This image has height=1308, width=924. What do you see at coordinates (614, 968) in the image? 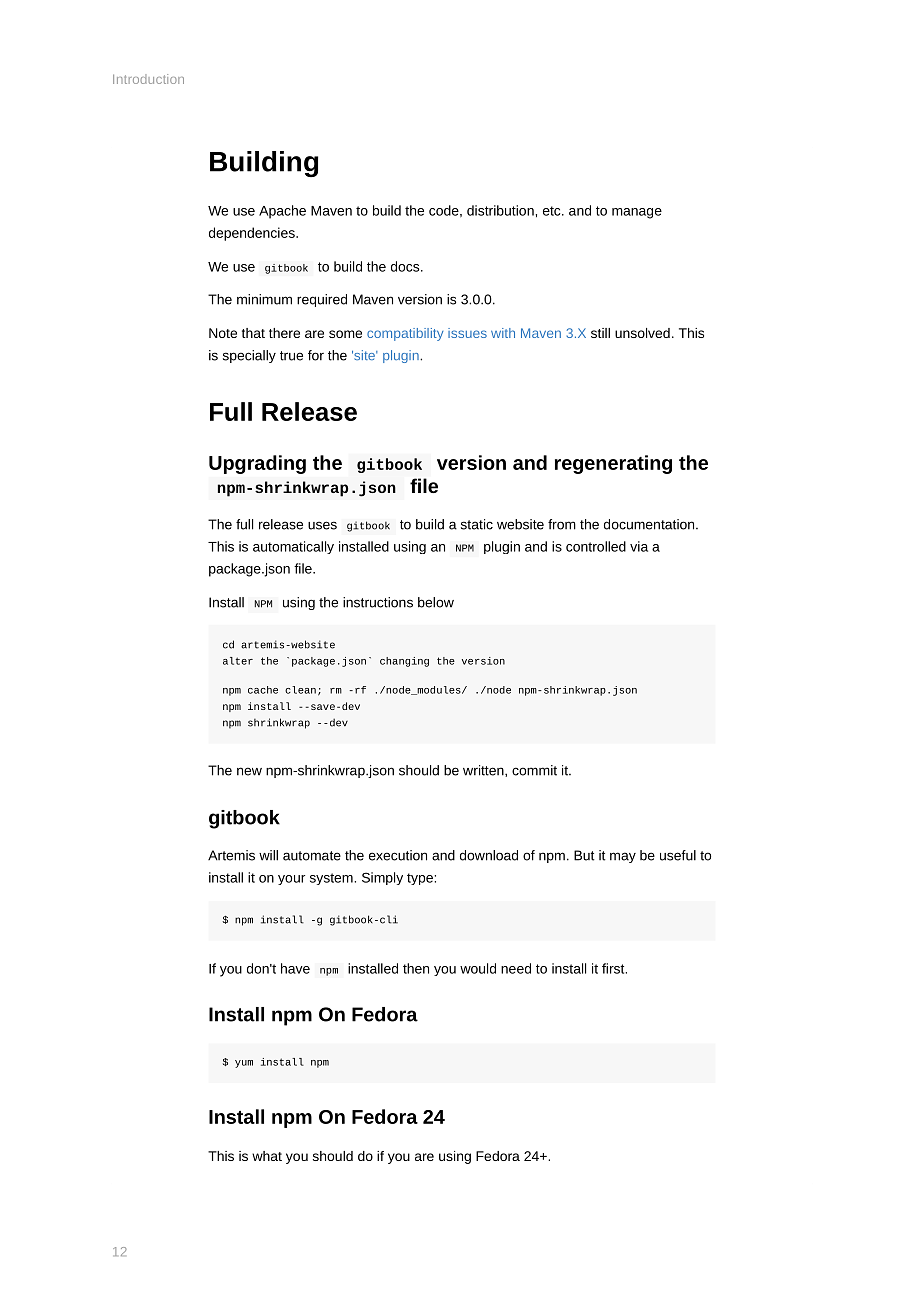
I see `first` at bounding box center [614, 968].
